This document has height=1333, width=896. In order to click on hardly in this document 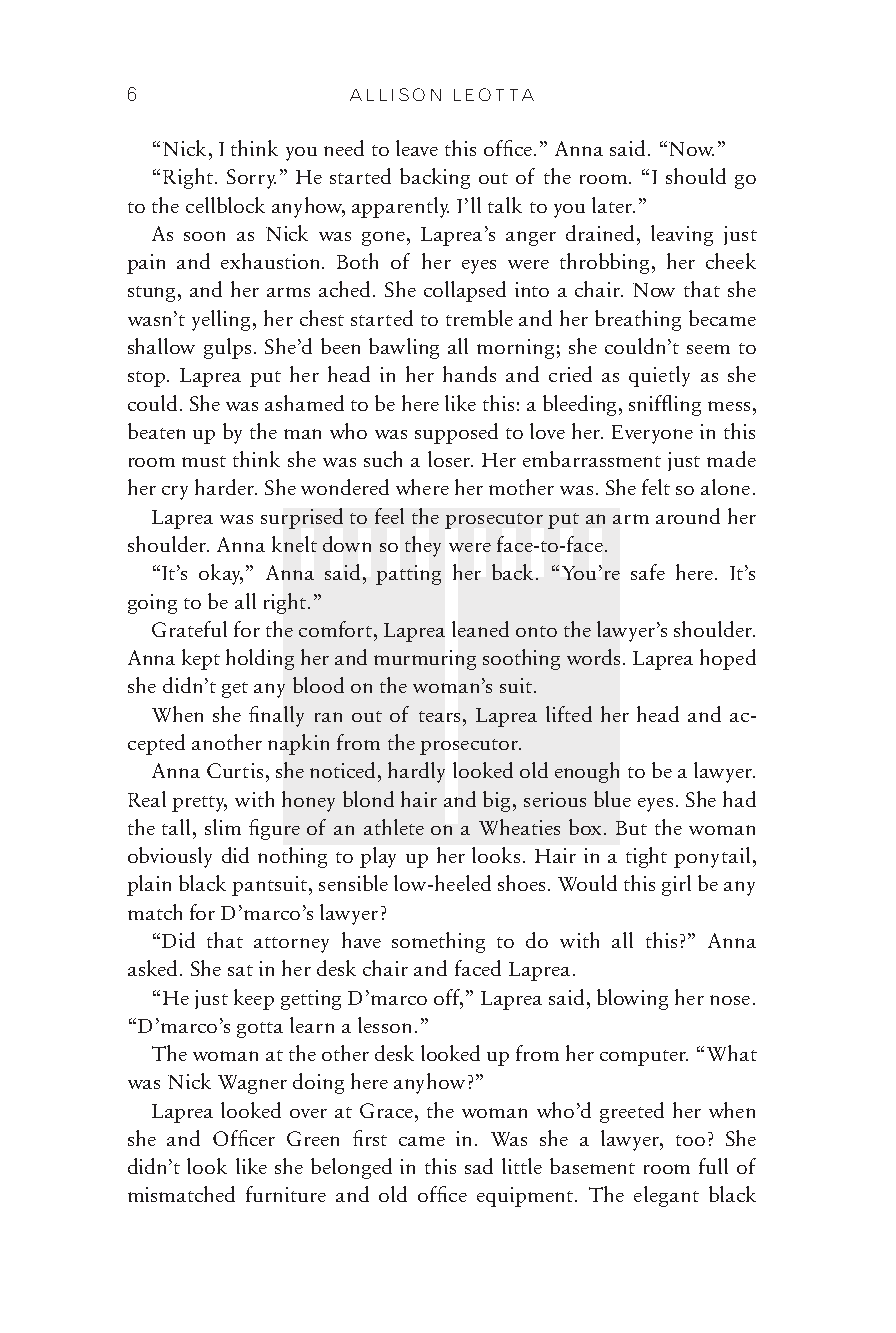, I will do `click(416, 772)`.
